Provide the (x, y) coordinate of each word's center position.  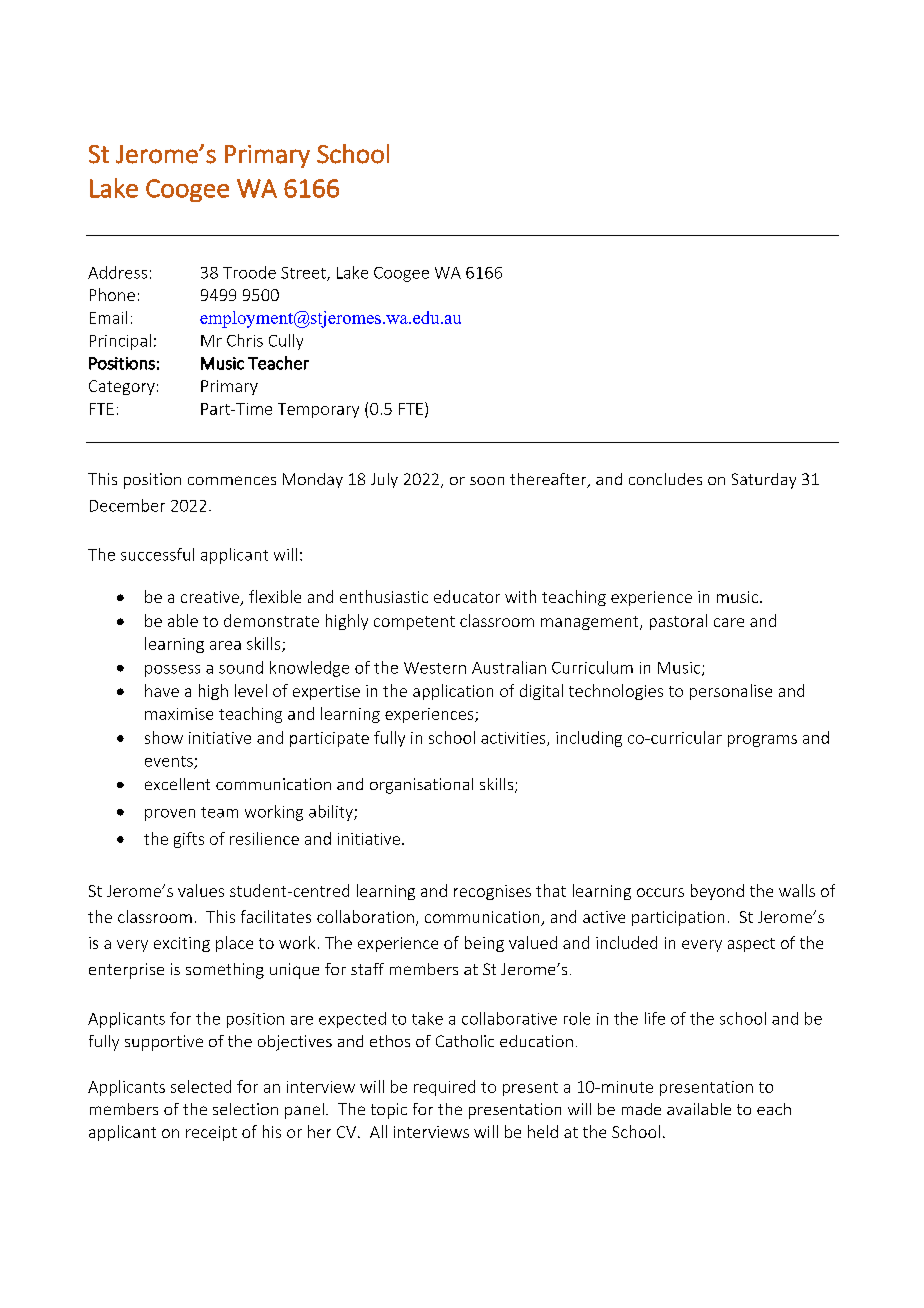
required (444, 1088)
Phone (112, 294)
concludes (665, 479)
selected (201, 1086)
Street (304, 274)
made (641, 1109)
